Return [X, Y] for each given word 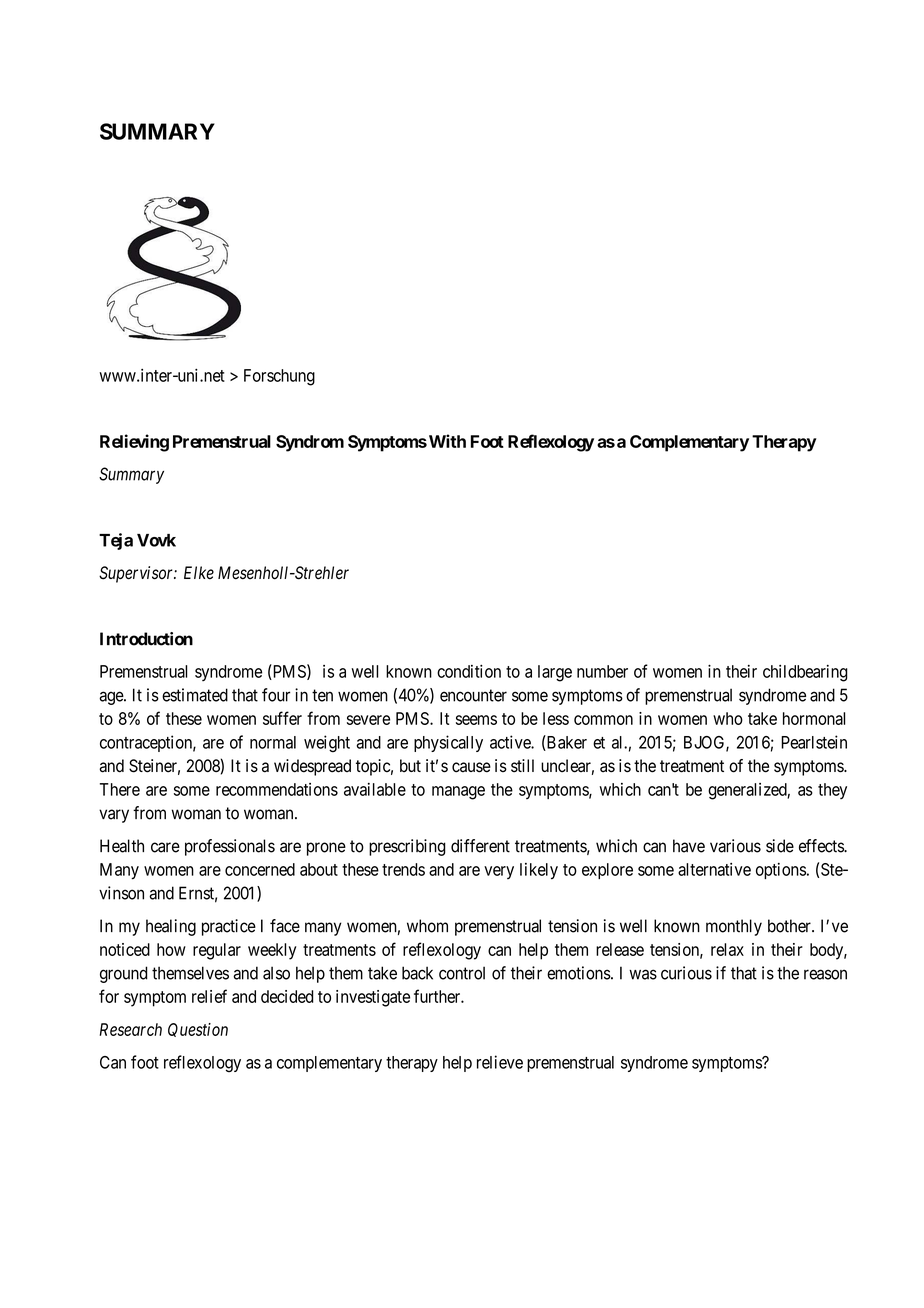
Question [198, 1030]
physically [448, 743]
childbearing [805, 673]
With [446, 441]
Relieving [134, 443]
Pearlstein [814, 742]
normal [273, 742]
